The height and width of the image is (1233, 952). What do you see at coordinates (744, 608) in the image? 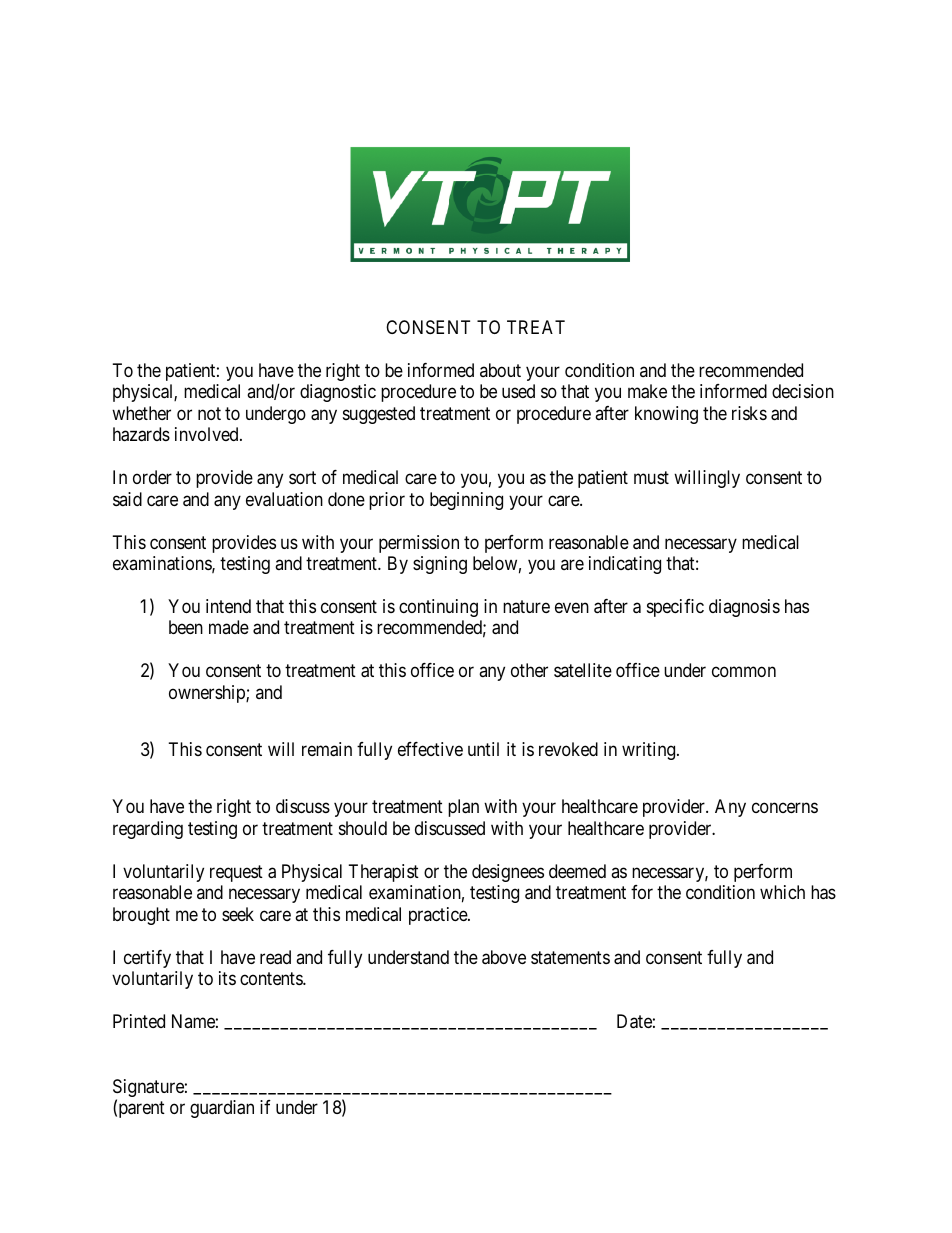
I see `diagnosis` at bounding box center [744, 608].
